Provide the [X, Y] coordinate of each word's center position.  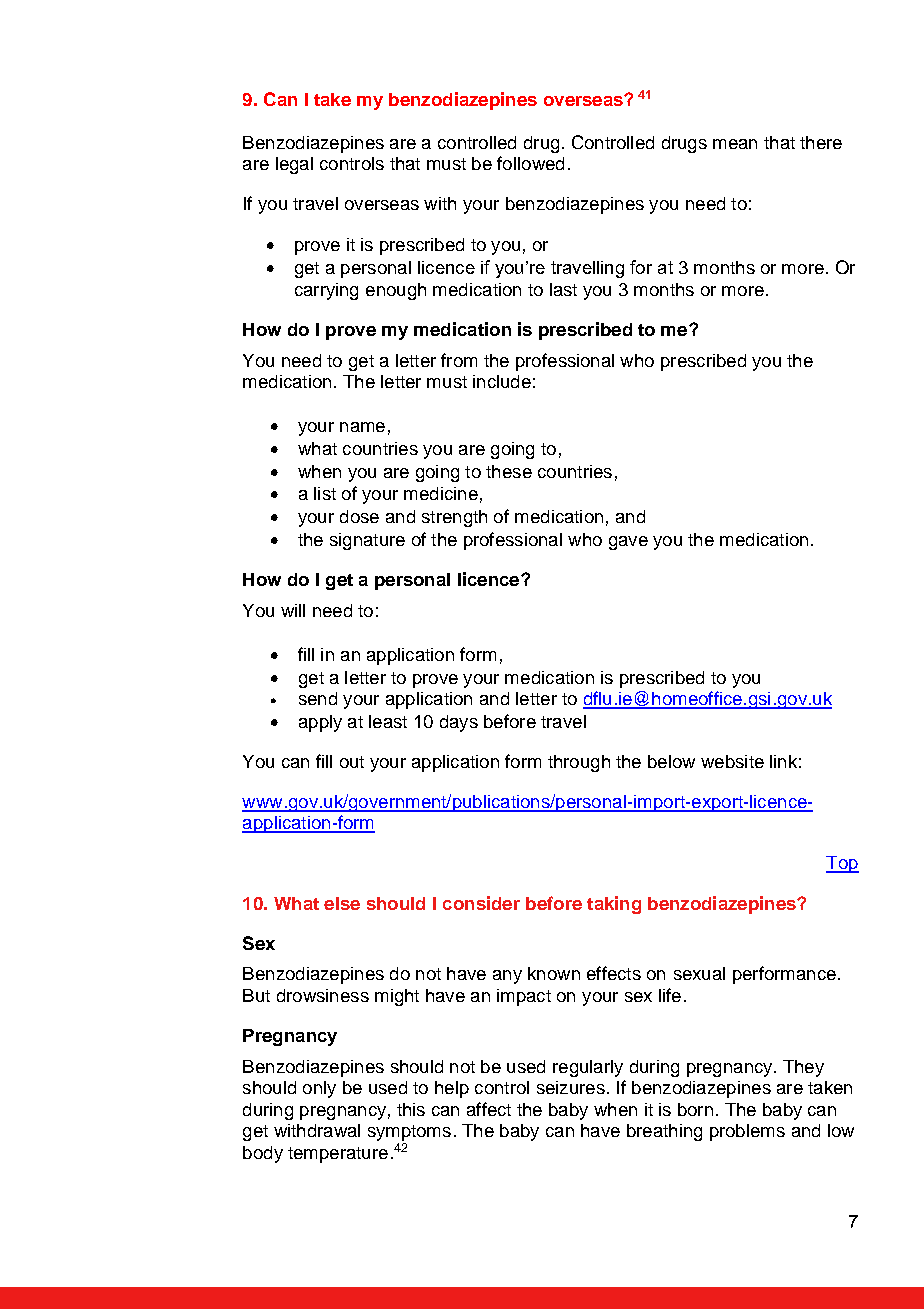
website [732, 761]
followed [530, 163]
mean [735, 144]
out [352, 762]
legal [294, 165]
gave [628, 543]
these [509, 471]
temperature [338, 1155]
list [325, 493]
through [579, 763]
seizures [571, 1087]
